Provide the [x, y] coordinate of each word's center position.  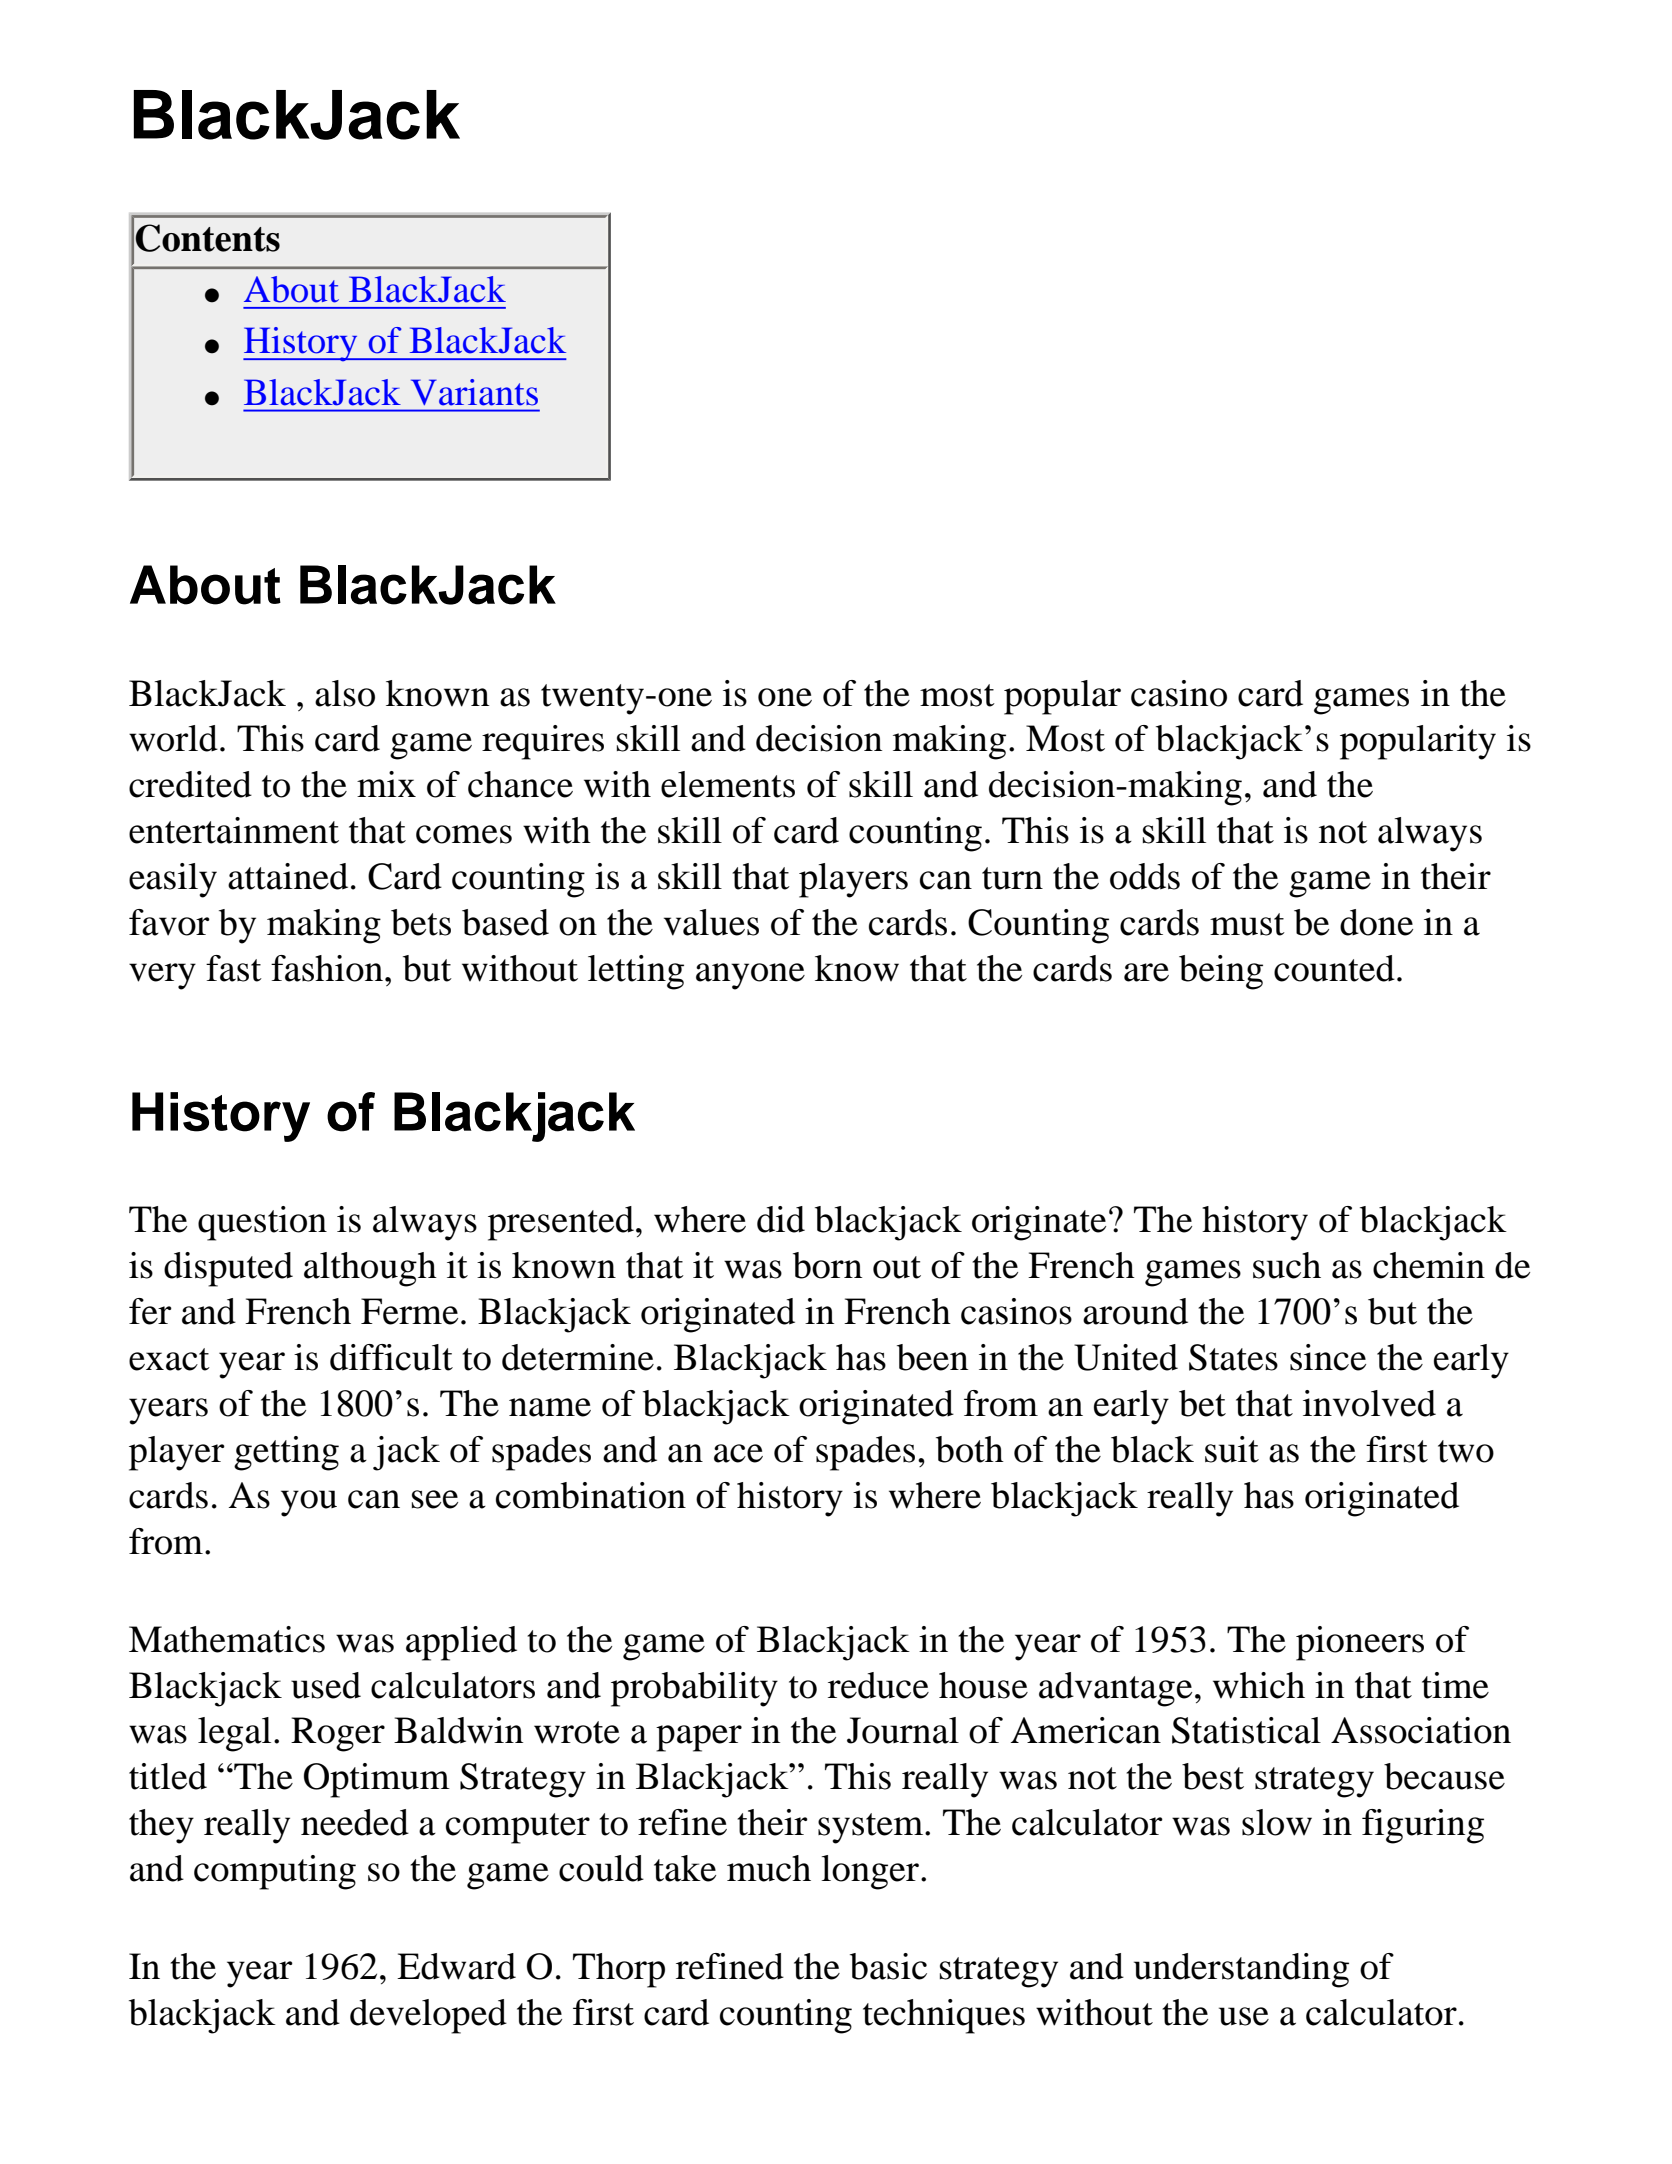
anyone [750, 976]
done [1376, 922]
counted [1334, 968]
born [827, 1265]
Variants [474, 392]
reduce [878, 1685]
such [1287, 1265]
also [345, 693]
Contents [207, 238]
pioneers [1360, 1643]
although [370, 1269]
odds [1145, 876]
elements [728, 784]
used [326, 1685]
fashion [327, 968]
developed [428, 2016]
